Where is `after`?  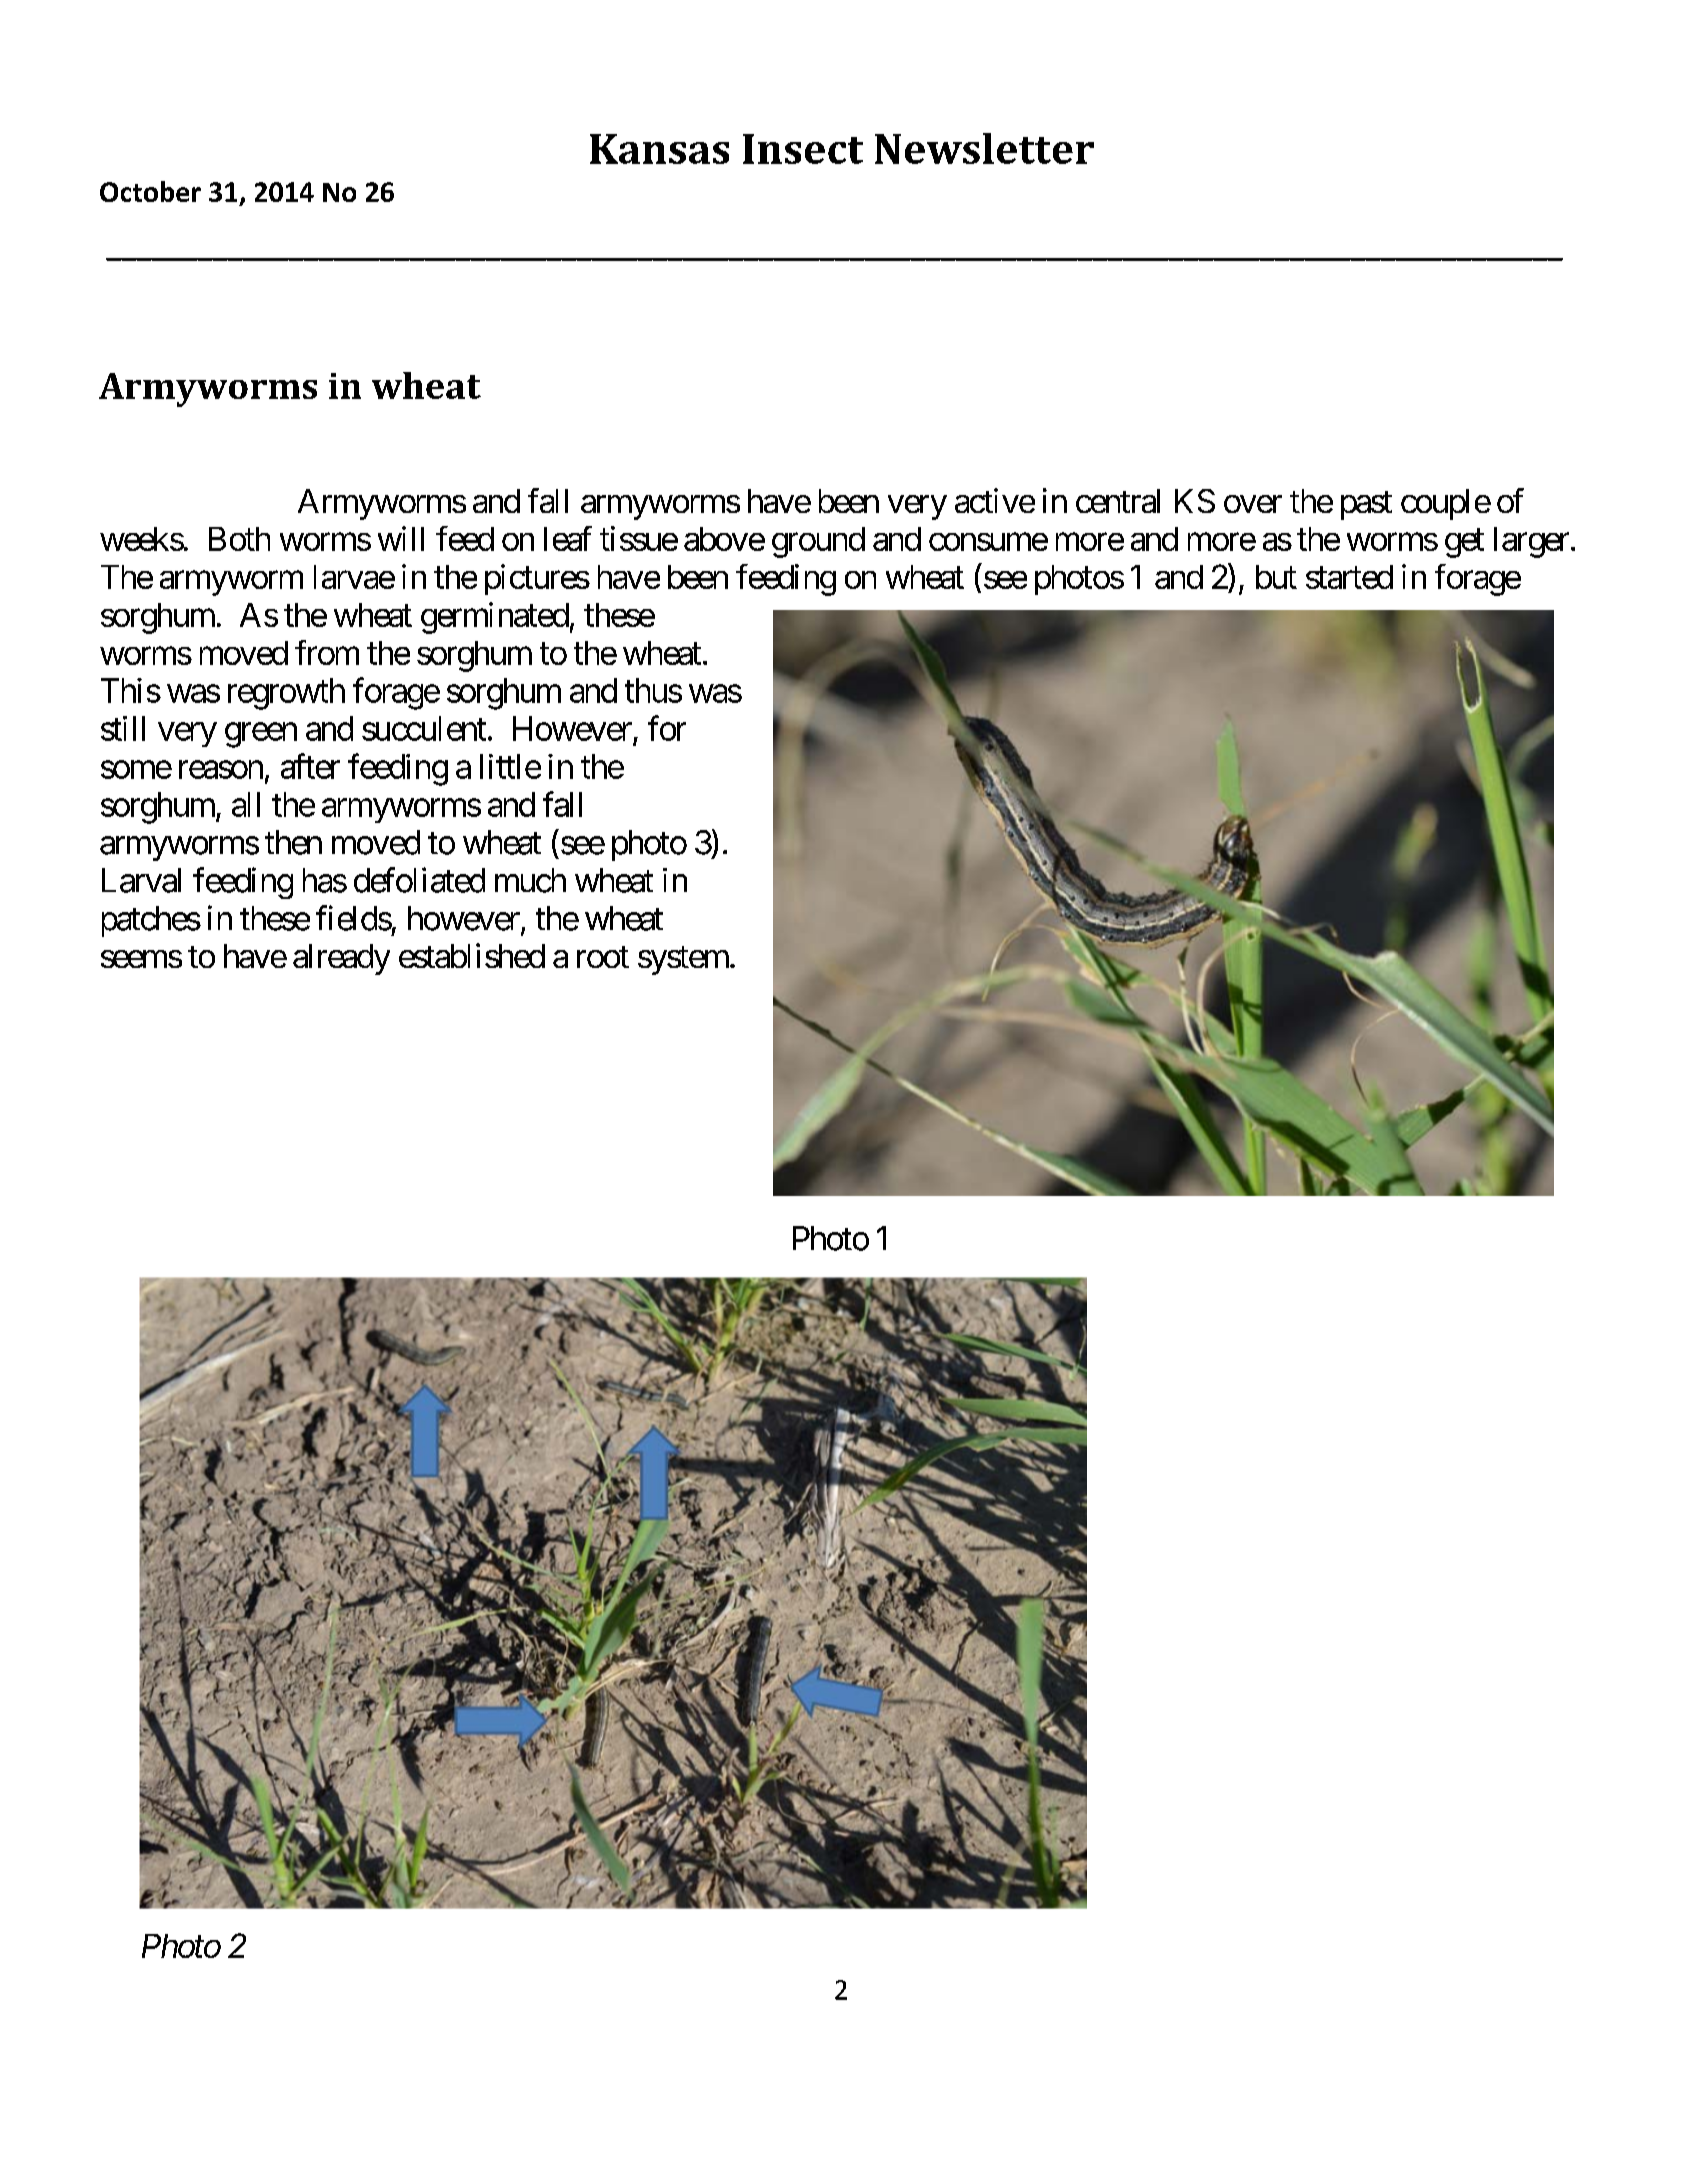
after is located at coordinates (310, 766).
